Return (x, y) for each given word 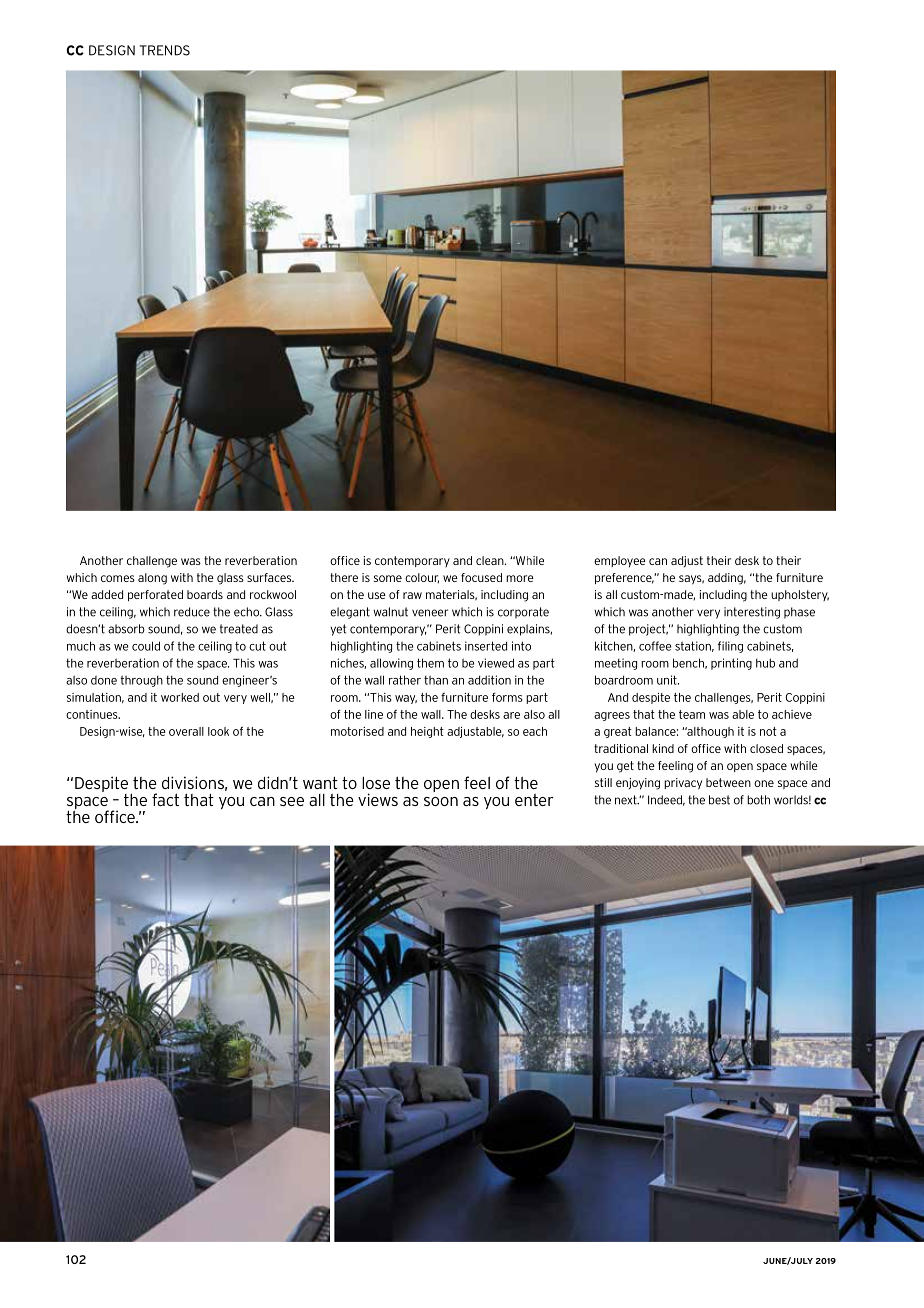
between (728, 782)
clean (491, 560)
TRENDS (165, 50)
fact (165, 799)
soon (441, 801)
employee (620, 562)
